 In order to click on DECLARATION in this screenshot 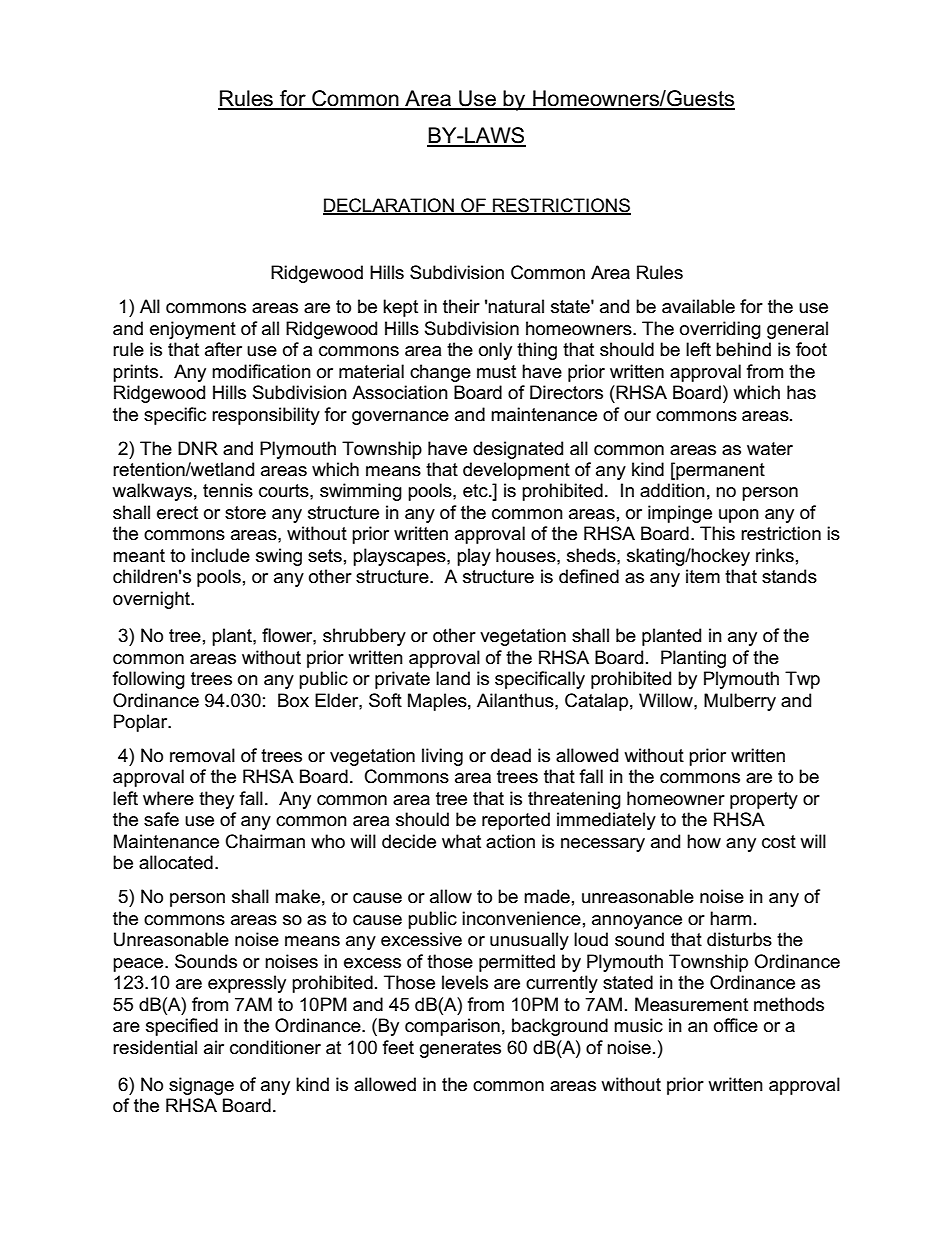, I will do `click(389, 206)`.
